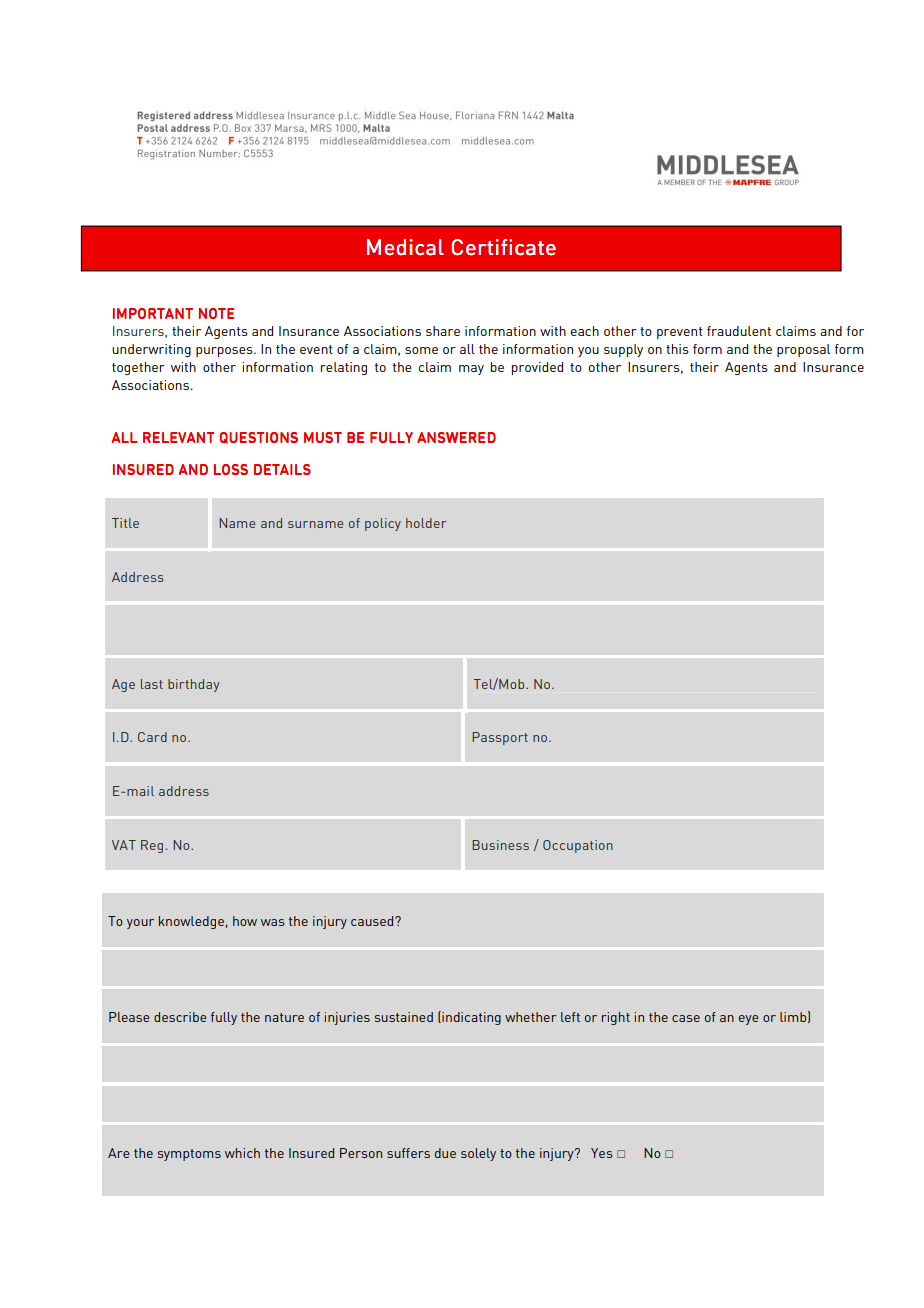 The height and width of the screenshot is (1308, 924). What do you see at coordinates (677, 349) in the screenshot?
I see `this` at bounding box center [677, 349].
